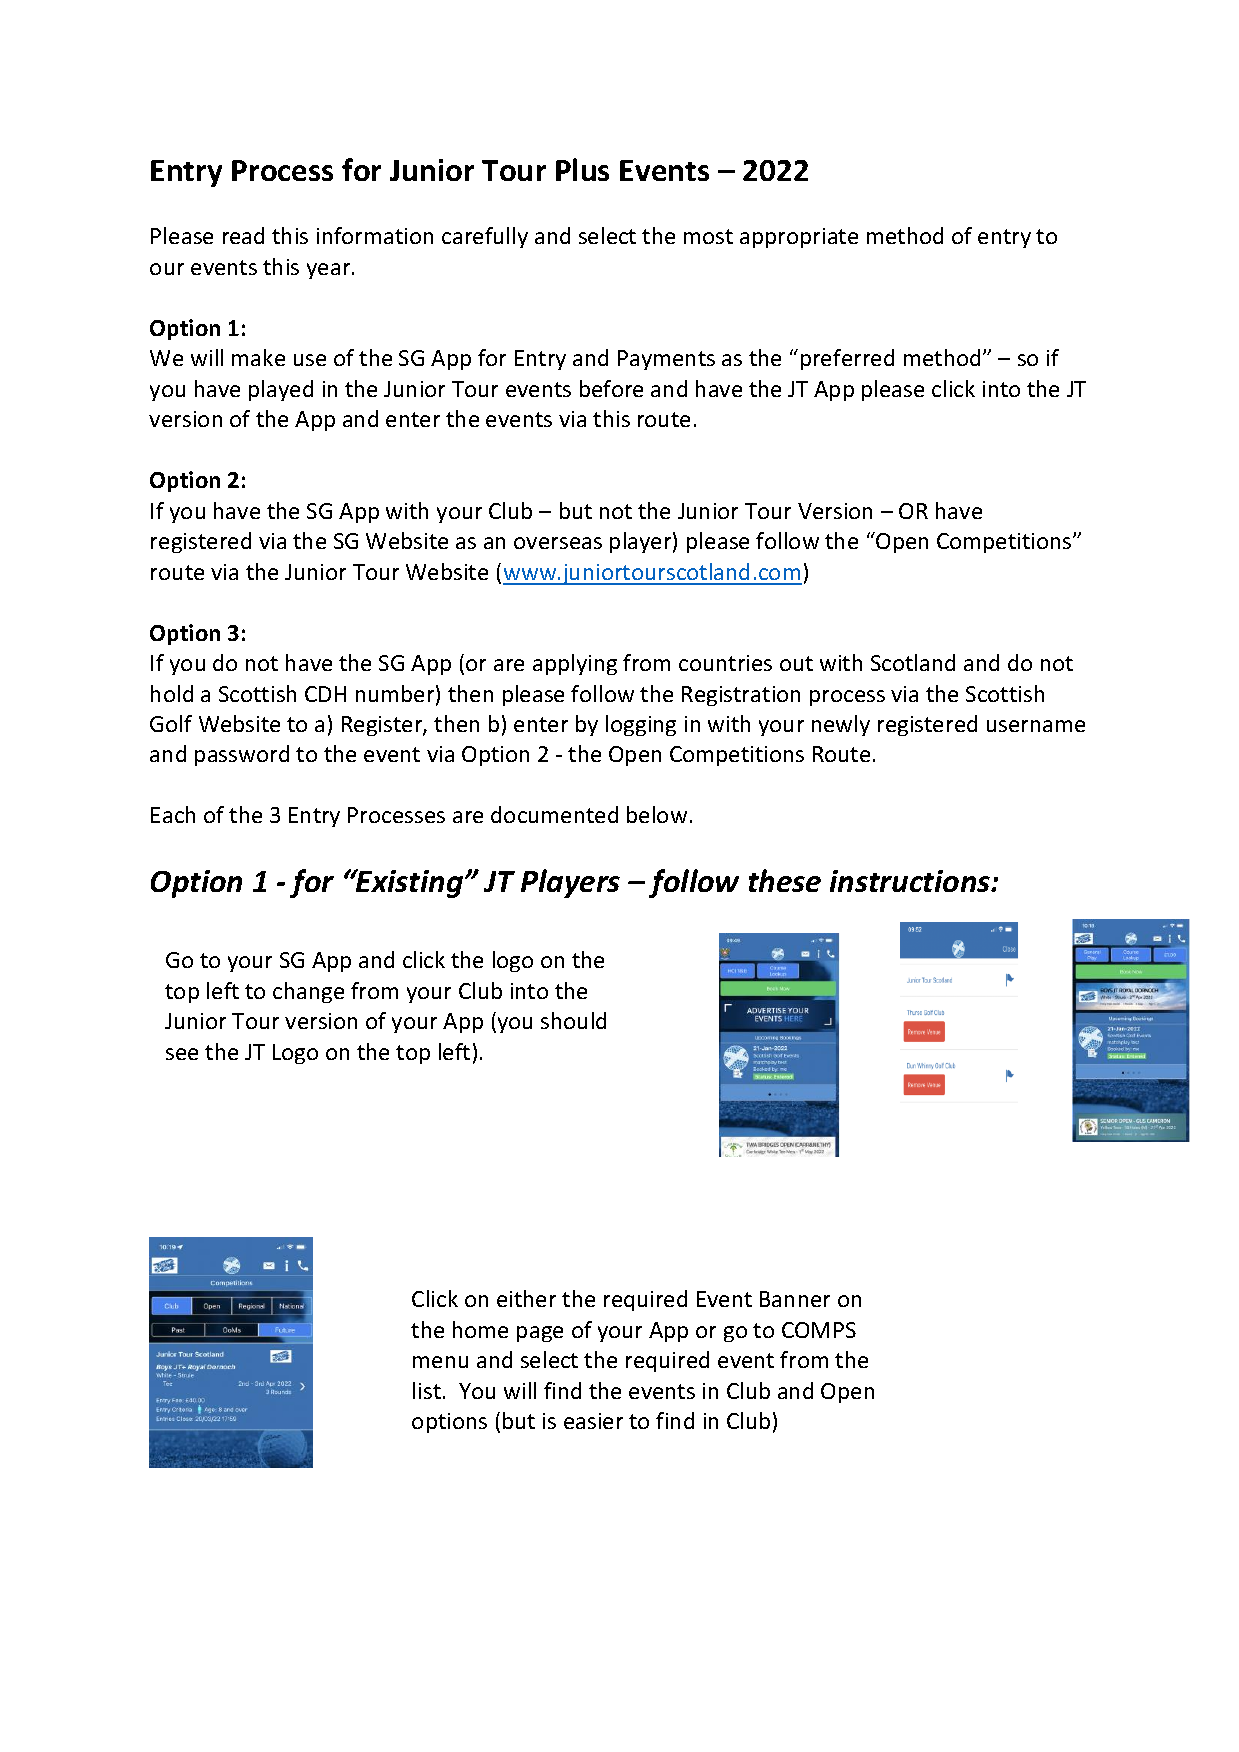 The height and width of the page is (1752, 1239). What do you see at coordinates (911, 881) in the page?
I see `instructions` at bounding box center [911, 881].
